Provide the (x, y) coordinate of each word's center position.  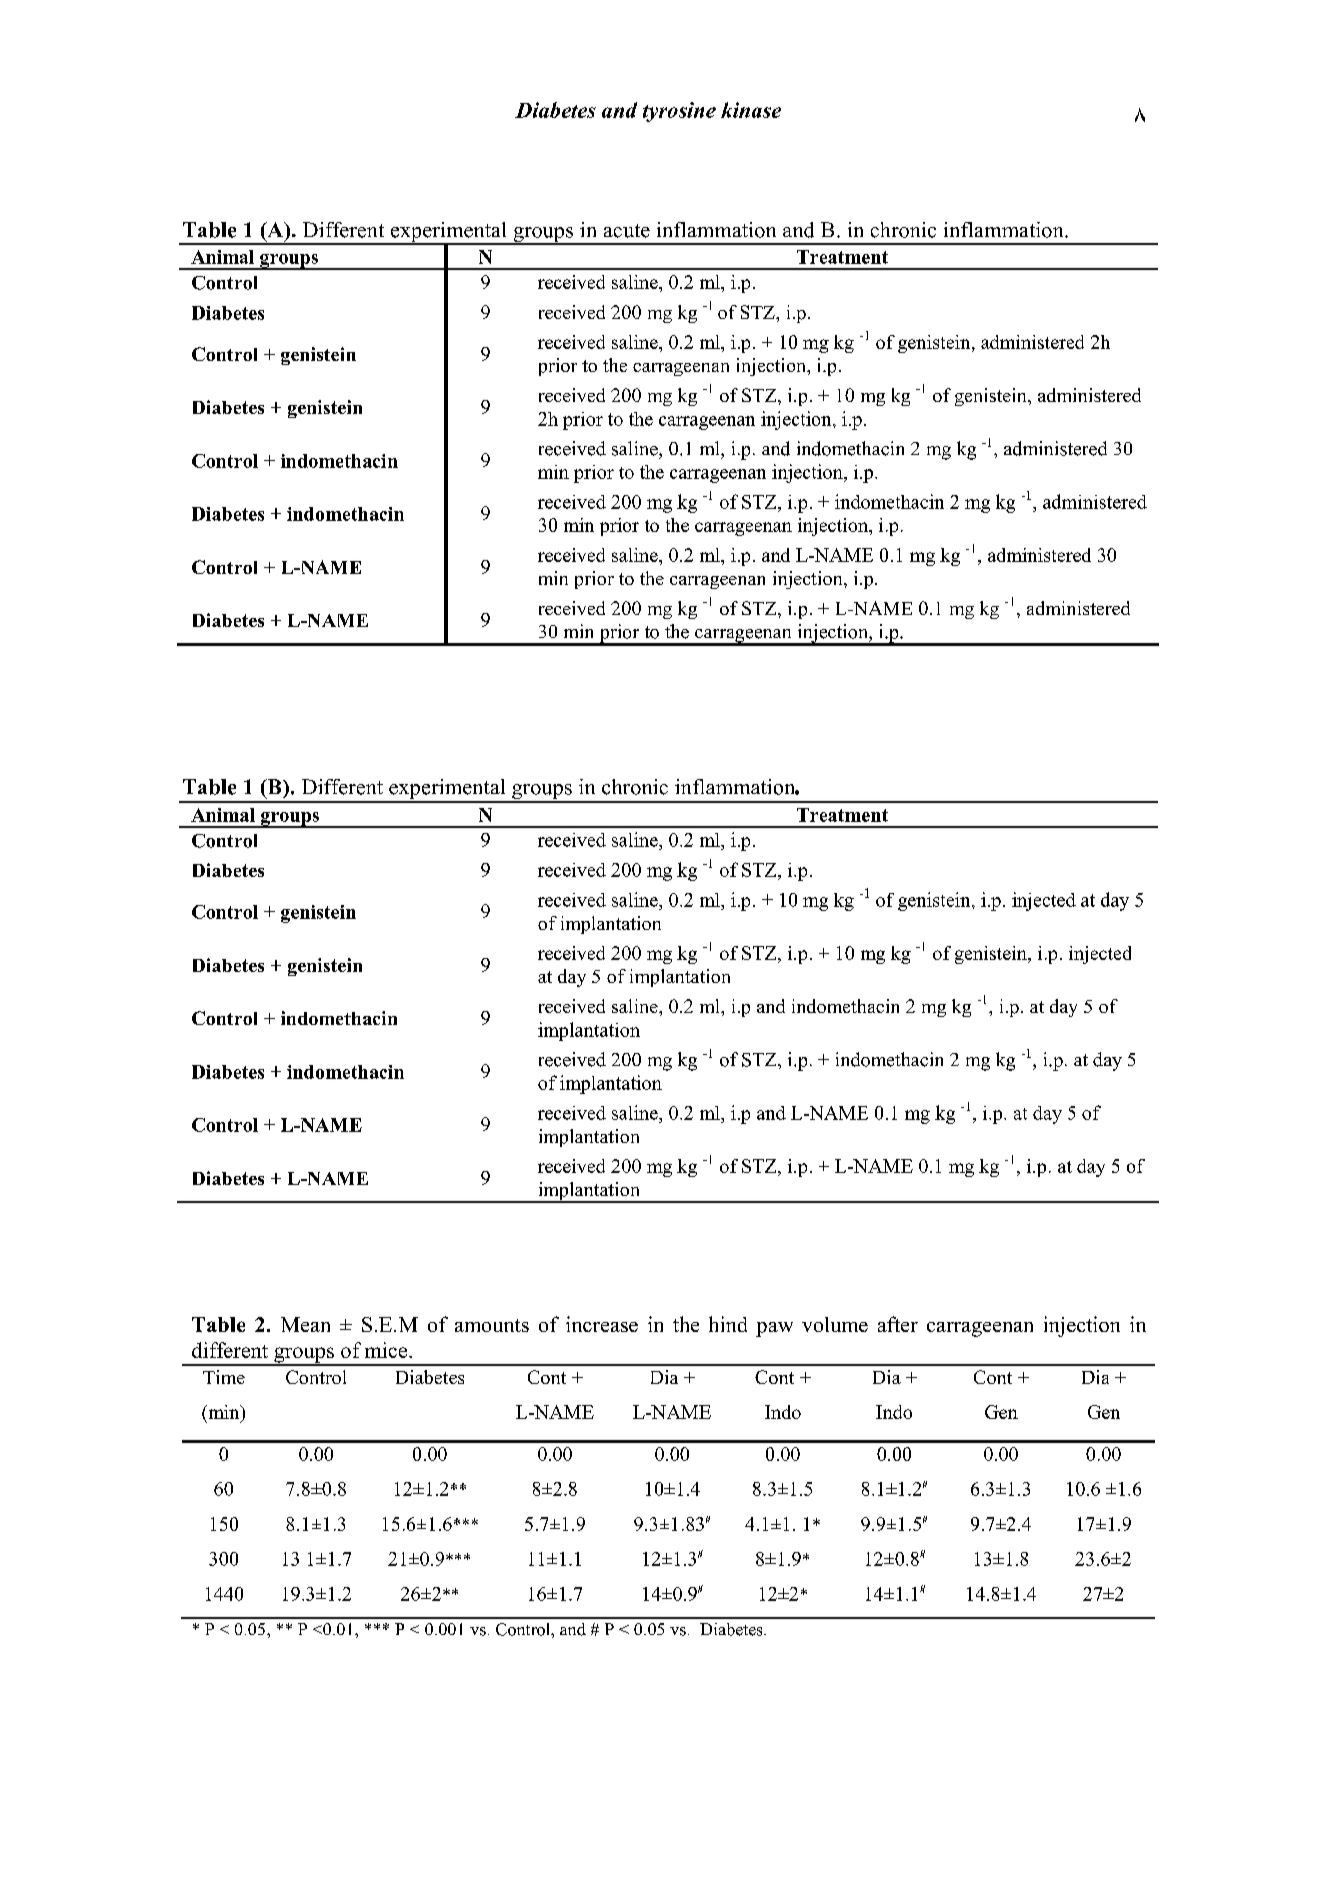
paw (774, 1329)
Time (224, 1377)
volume (835, 1324)
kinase (751, 110)
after (898, 1324)
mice (387, 1350)
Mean (305, 1324)
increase (602, 1324)
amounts (492, 1325)
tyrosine (679, 112)
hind (728, 1324)
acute (627, 231)
